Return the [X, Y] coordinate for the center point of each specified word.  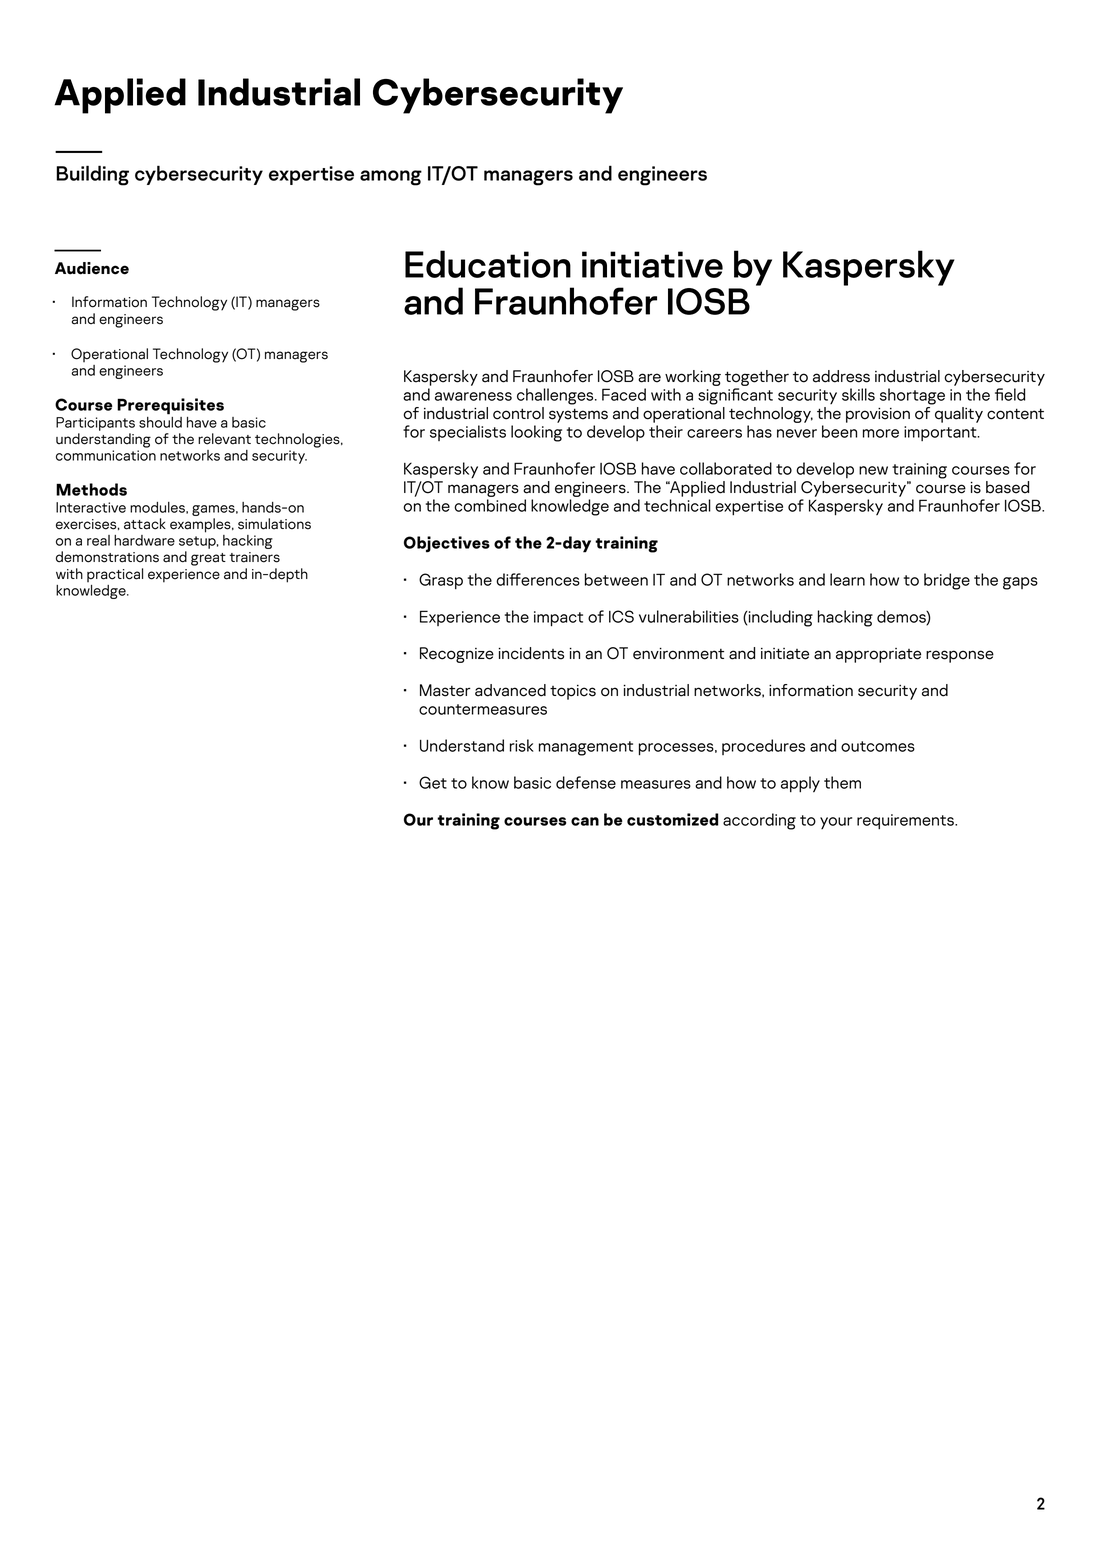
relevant [224, 439]
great [208, 559]
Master [445, 690]
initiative [652, 264]
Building [92, 175]
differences [538, 579]
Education [488, 264]
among [391, 178]
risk [522, 745]
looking [536, 433]
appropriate [878, 655]
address [841, 376]
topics [573, 692]
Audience [92, 268]
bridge [947, 581]
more [881, 433]
